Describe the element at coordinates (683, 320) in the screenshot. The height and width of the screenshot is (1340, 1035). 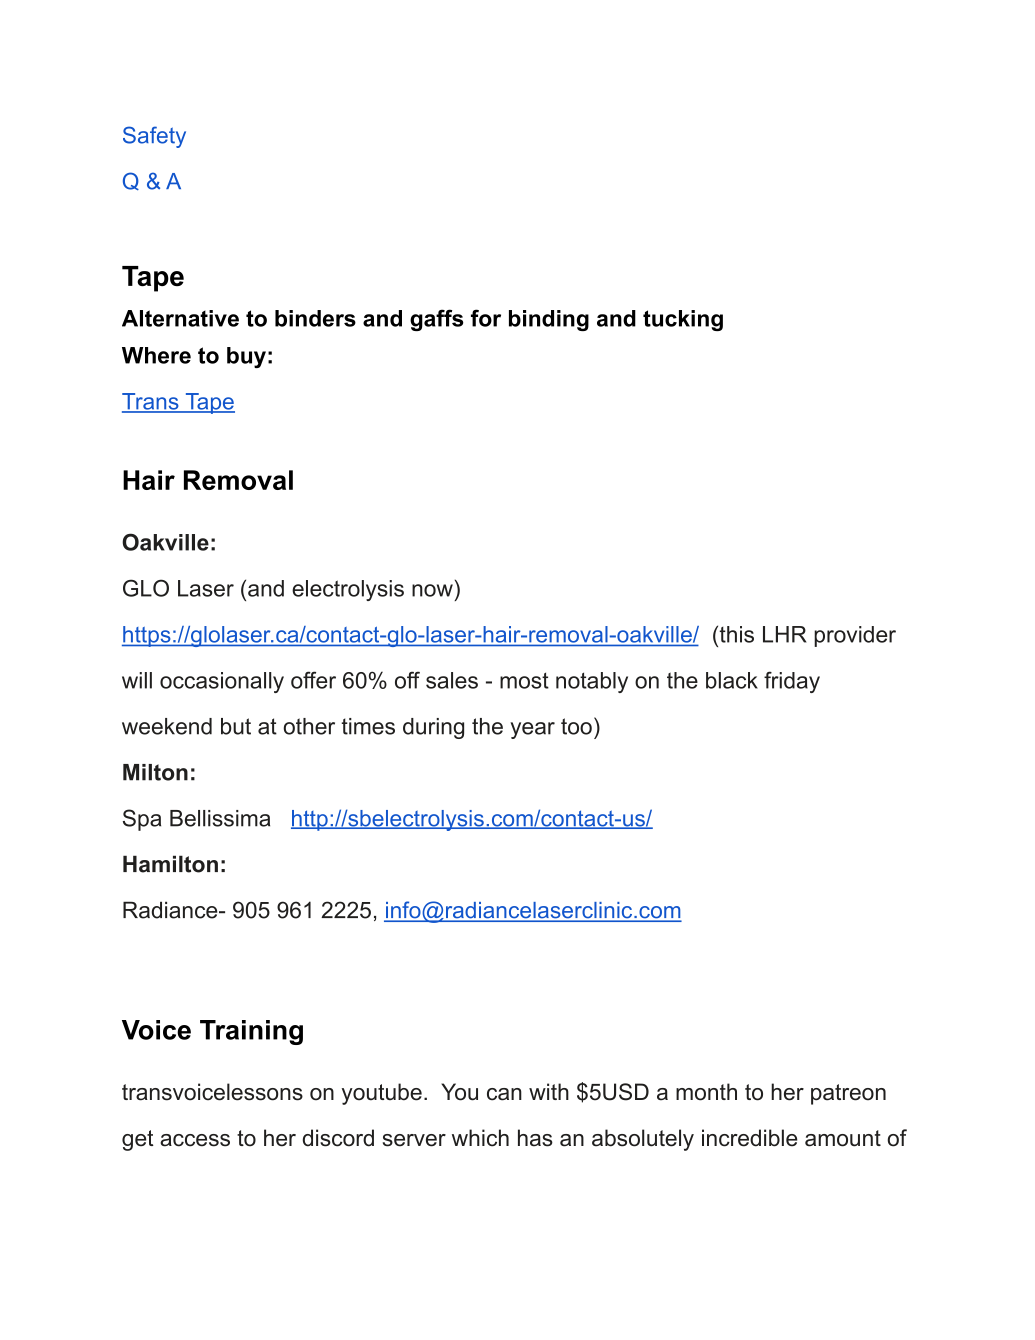
I see `tucking` at that location.
